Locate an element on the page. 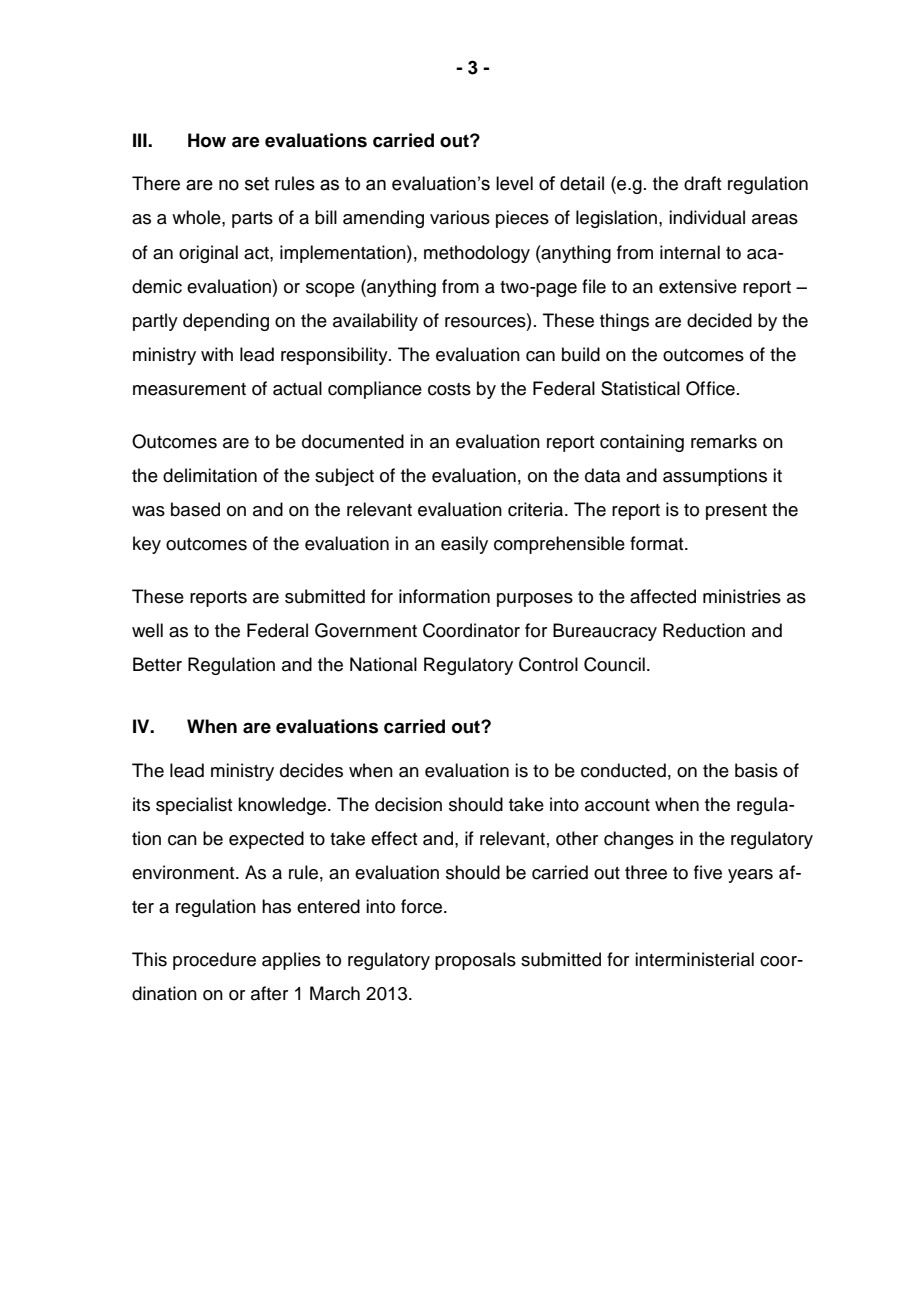  Council is located at coordinates (614, 664).
